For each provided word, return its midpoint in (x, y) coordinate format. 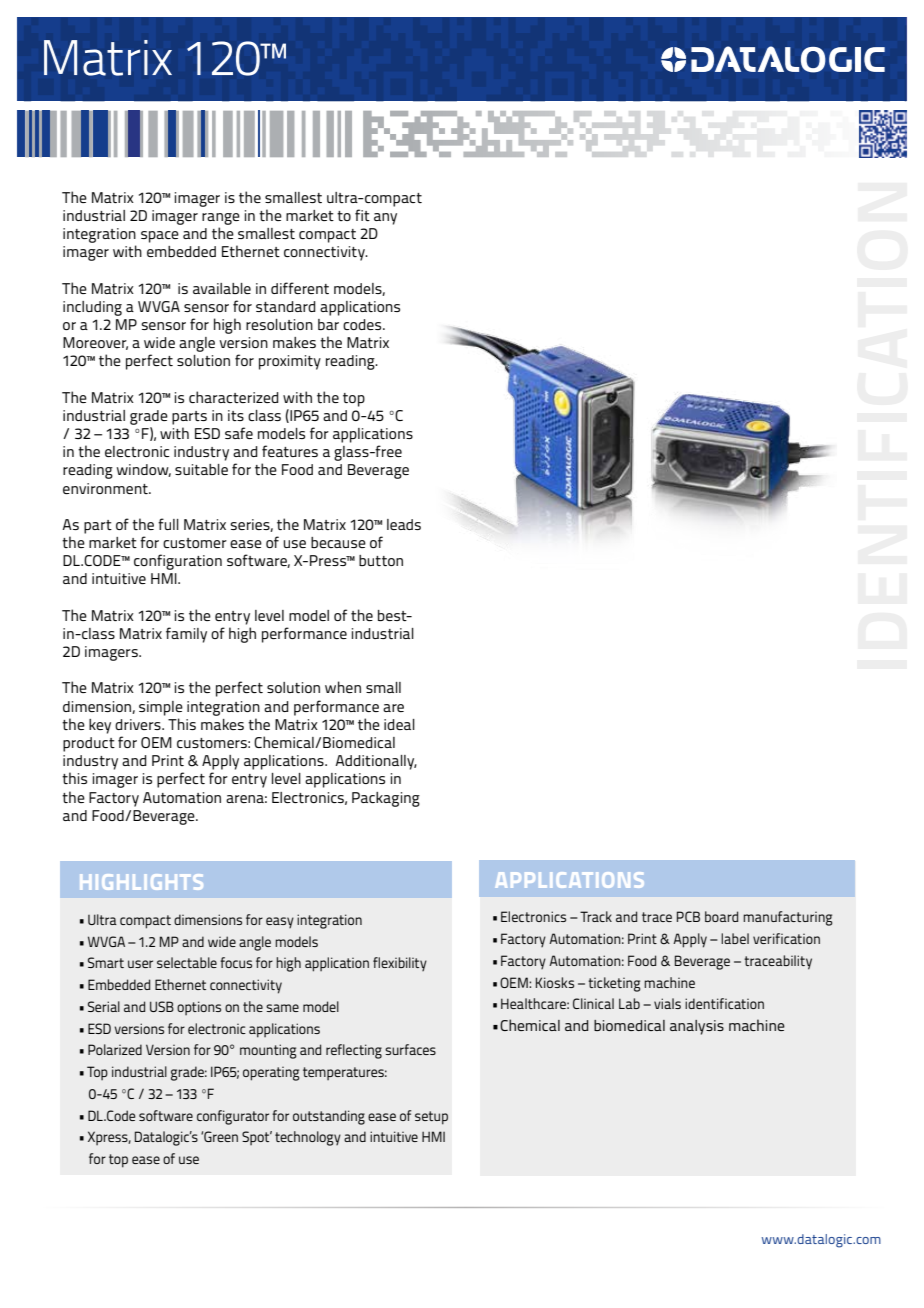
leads (404, 524)
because (338, 542)
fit (362, 215)
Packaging (386, 799)
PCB (688, 916)
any (385, 219)
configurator (233, 1117)
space (160, 237)
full (168, 524)
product (89, 744)
